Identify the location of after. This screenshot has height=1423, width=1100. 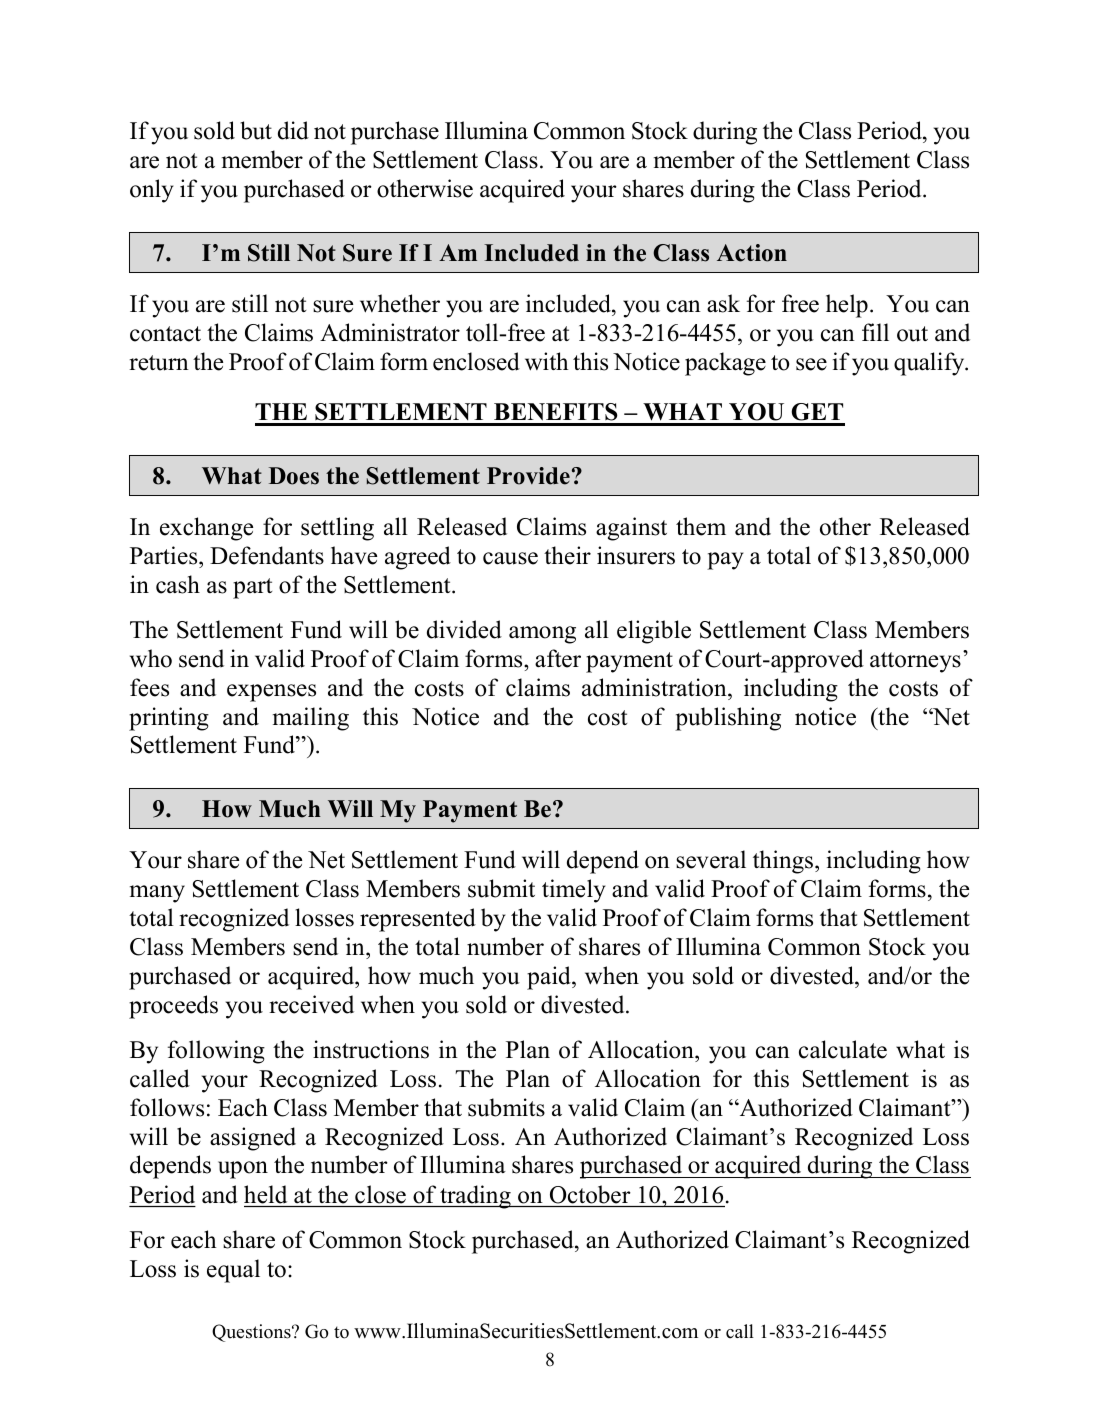
(558, 658).
